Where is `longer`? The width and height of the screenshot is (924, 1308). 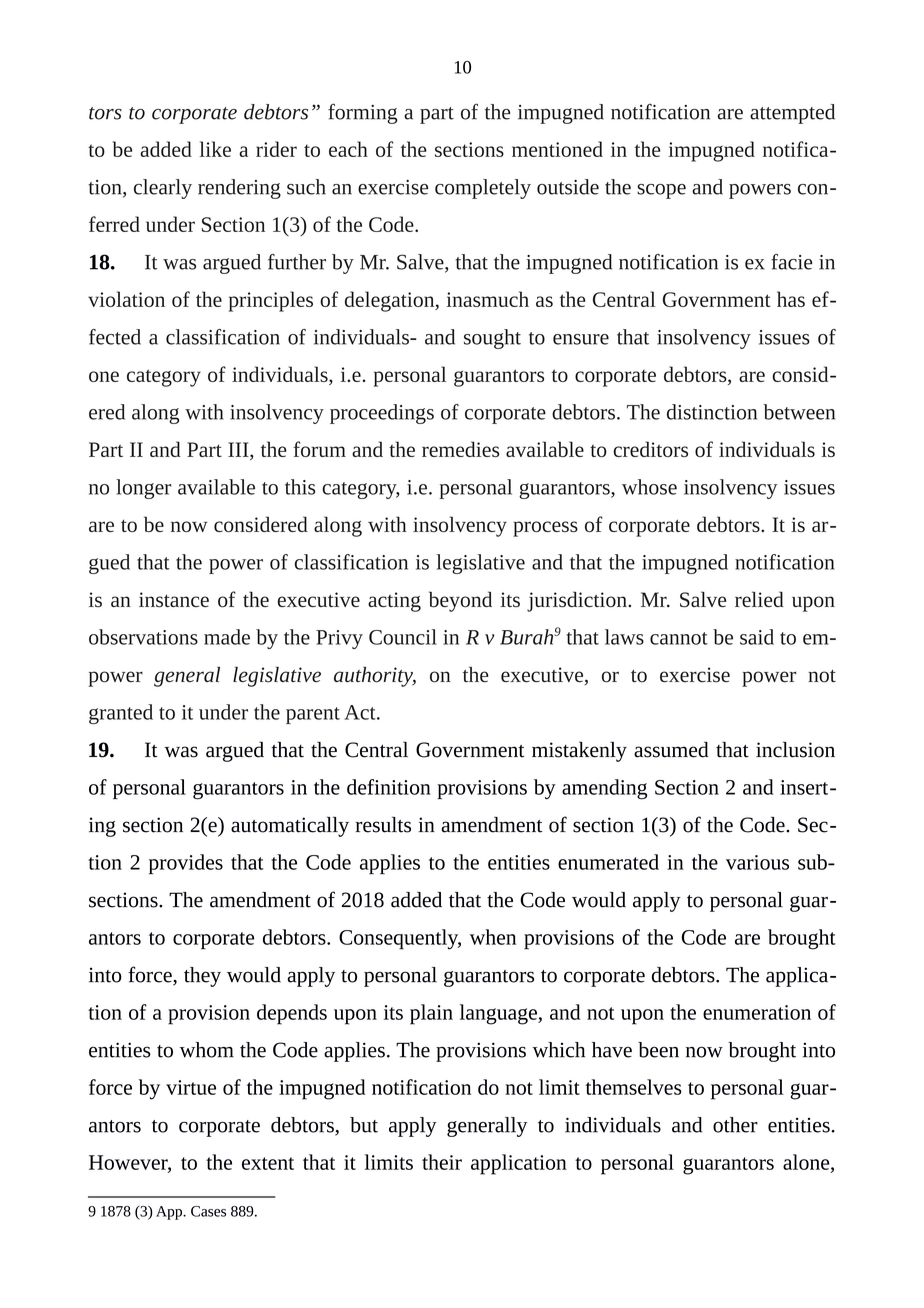
longer is located at coordinates (143, 489).
